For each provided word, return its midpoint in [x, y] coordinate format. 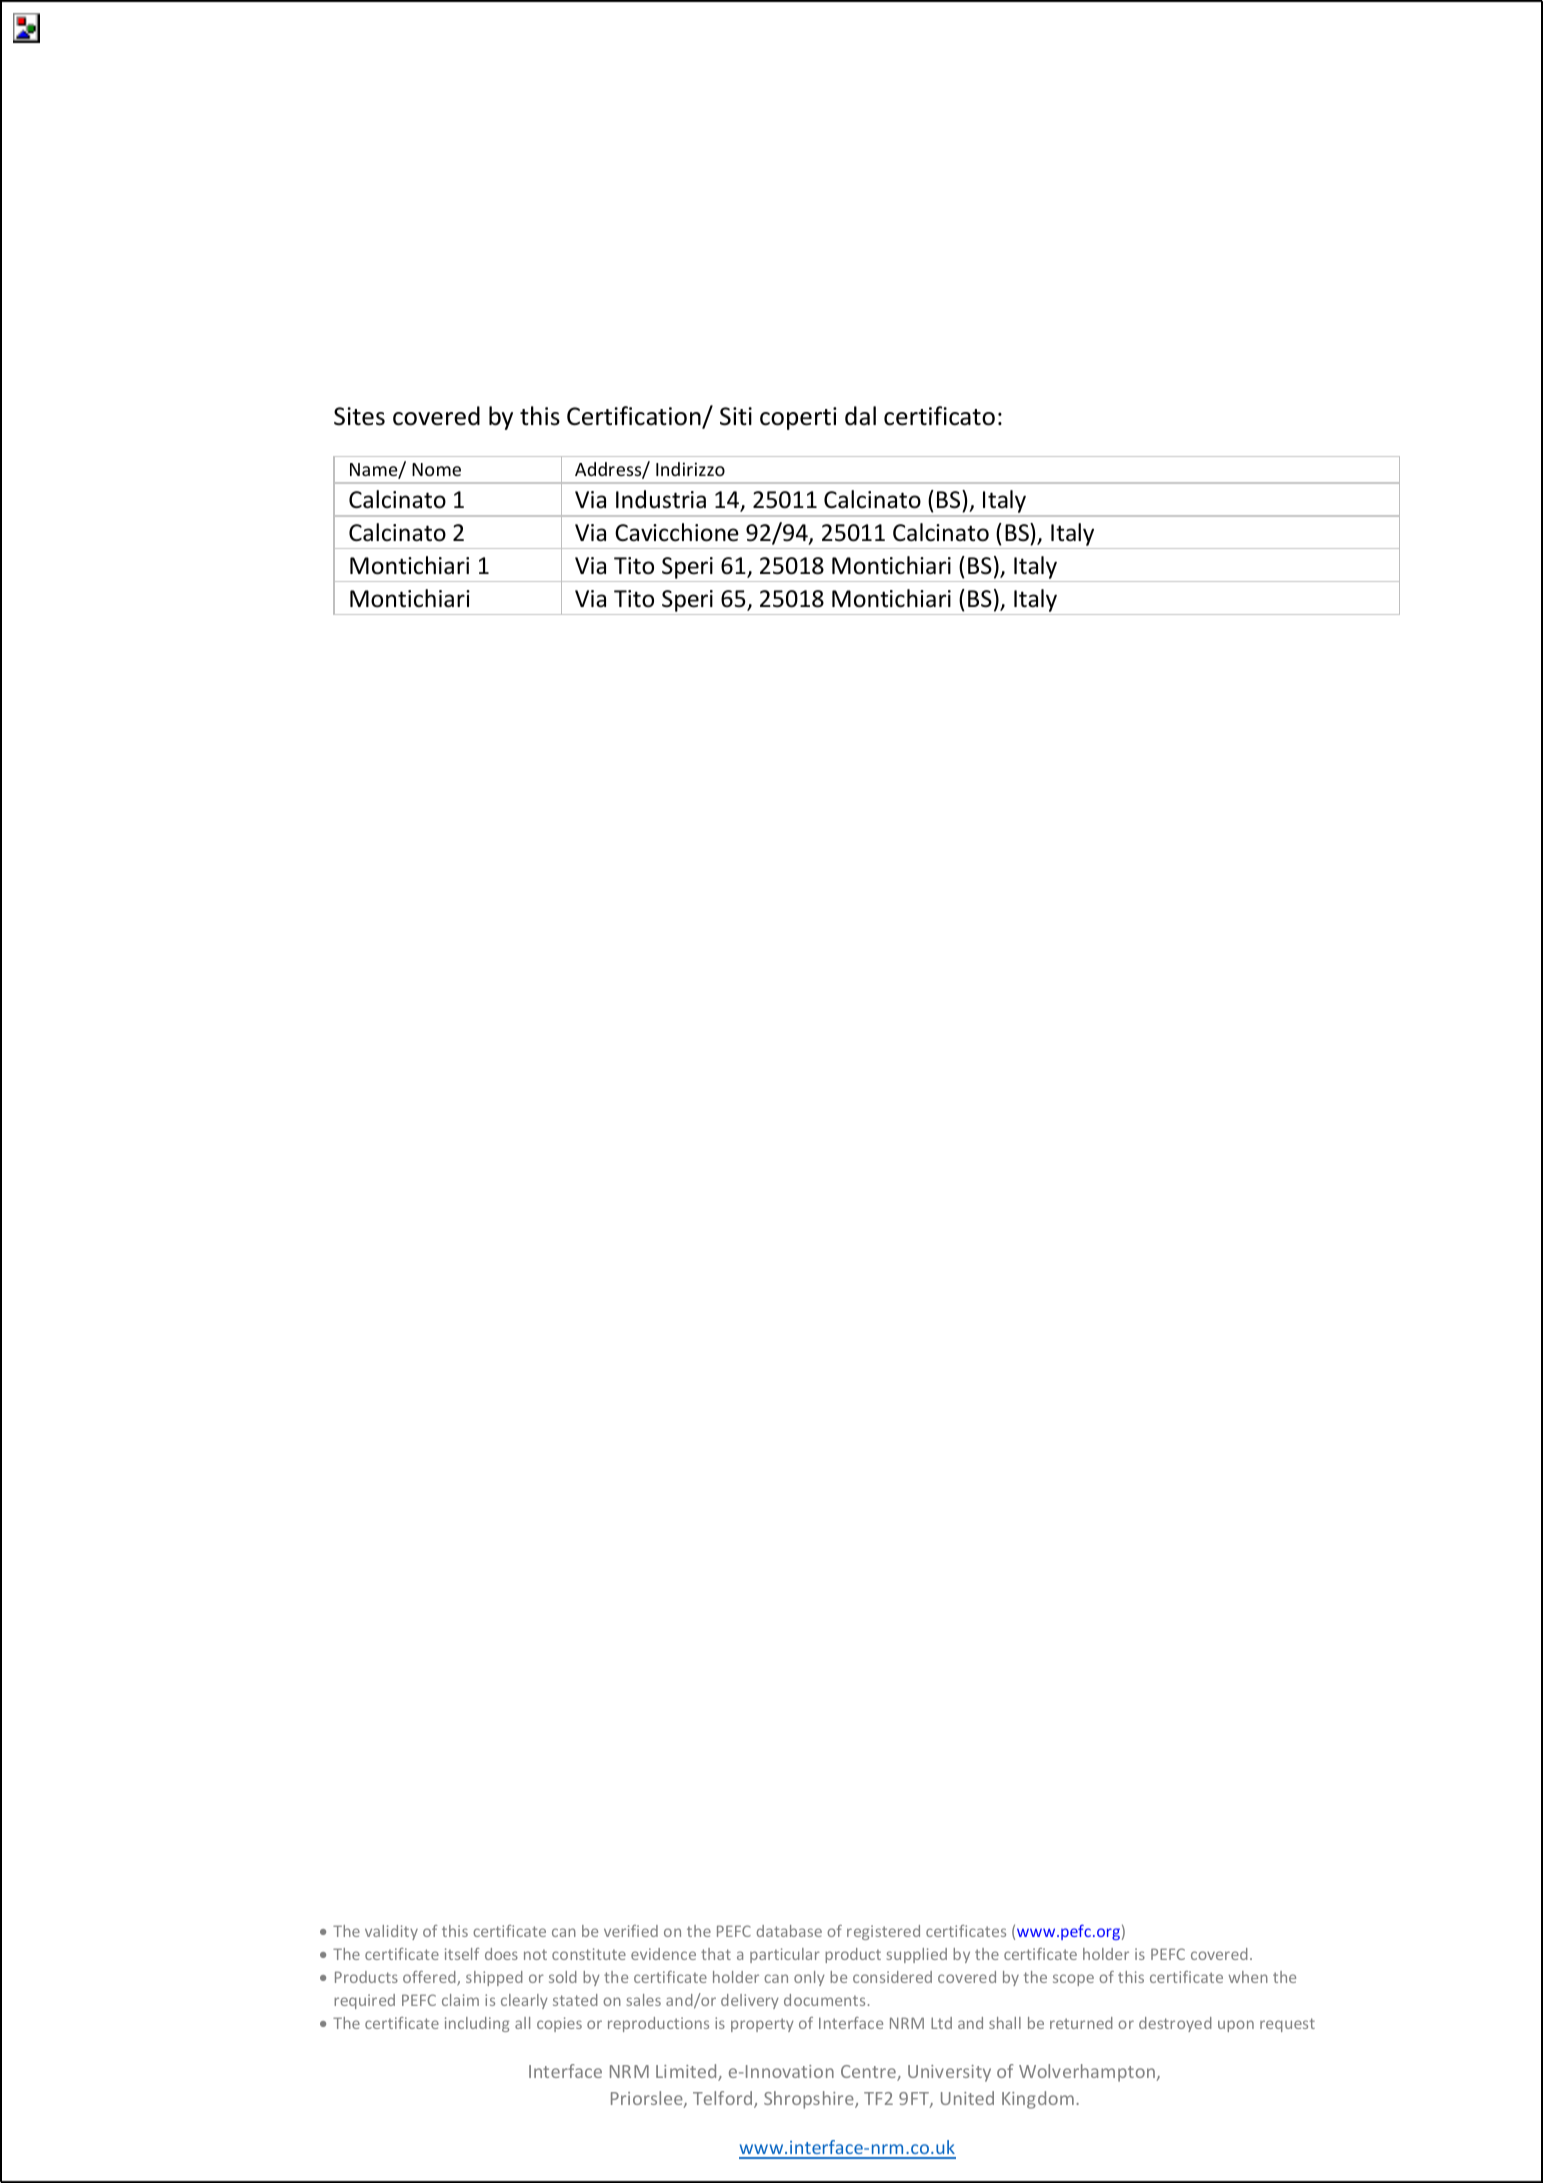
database [789, 1931]
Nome [436, 469]
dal [860, 416]
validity [391, 1932]
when [1248, 1977]
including [477, 2024]
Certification [635, 417]
